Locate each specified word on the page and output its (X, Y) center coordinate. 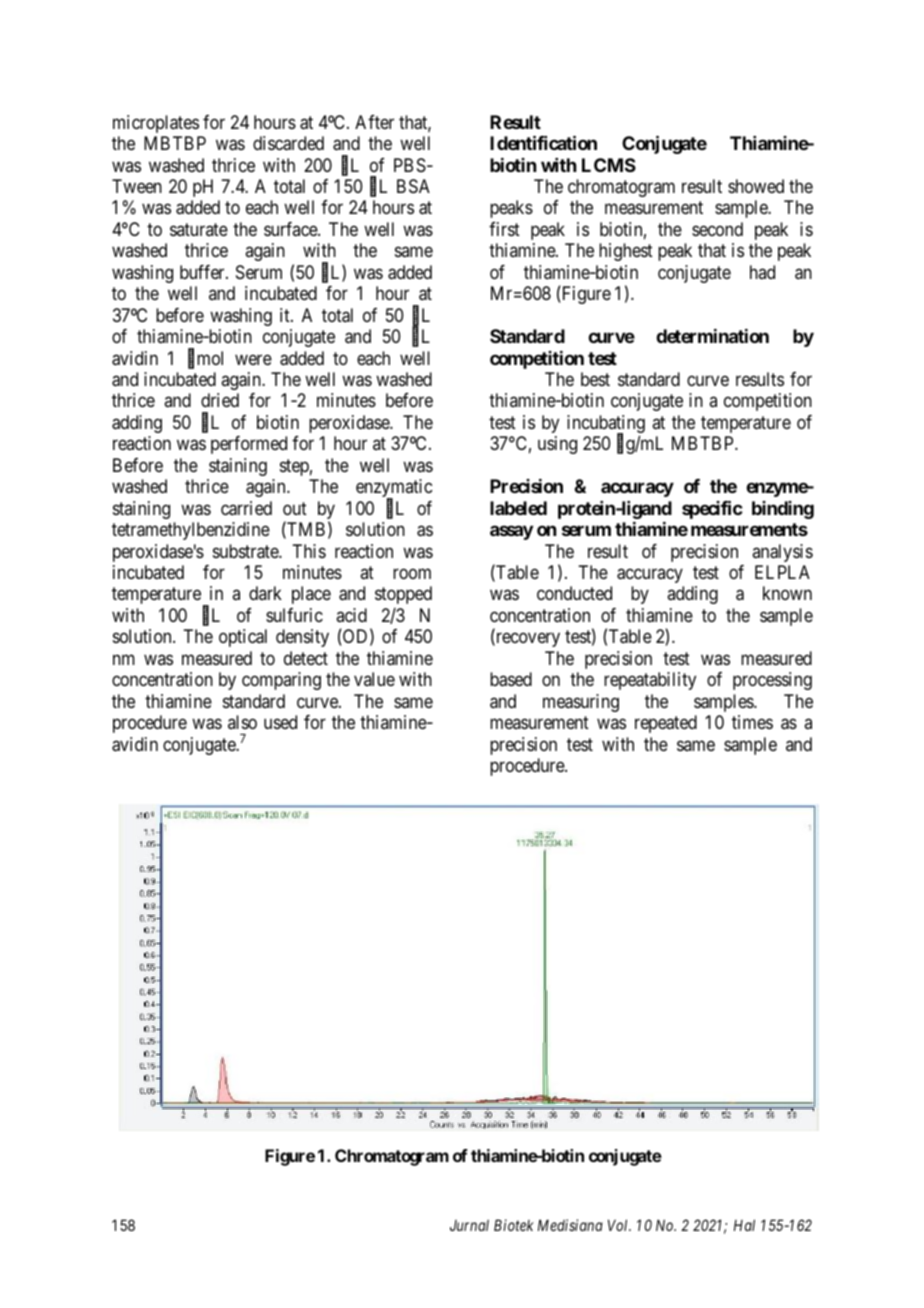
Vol (619, 1225)
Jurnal (469, 1225)
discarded (288, 143)
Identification (543, 142)
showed (756, 186)
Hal (744, 1225)
